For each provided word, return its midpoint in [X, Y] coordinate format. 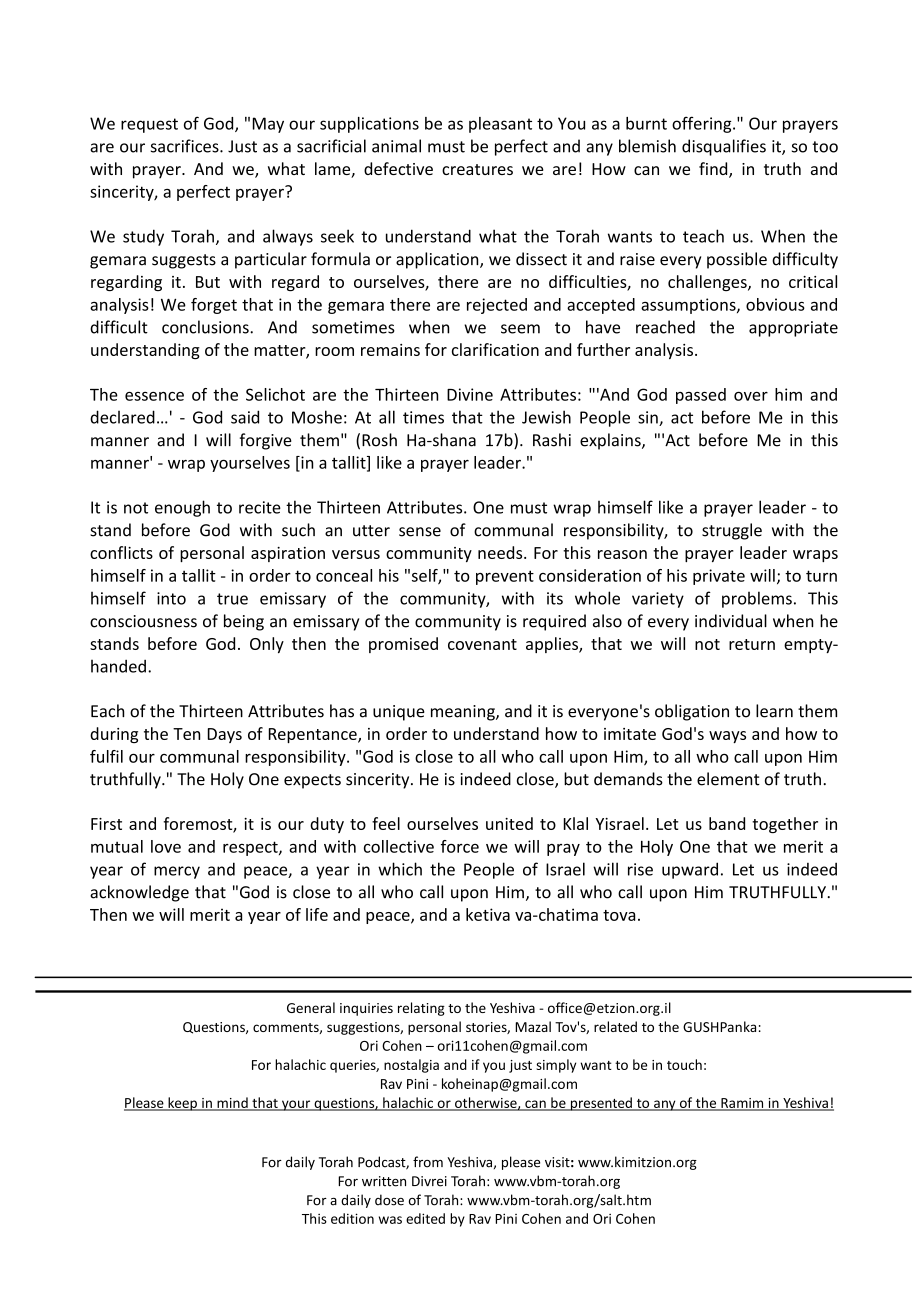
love [166, 846]
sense [420, 532]
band [727, 823]
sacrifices [186, 146]
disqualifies [724, 147]
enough [182, 508]
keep [182, 1104]
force [460, 846]
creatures [477, 169]
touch [684, 1064]
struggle [732, 531]
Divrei [429, 1181]
